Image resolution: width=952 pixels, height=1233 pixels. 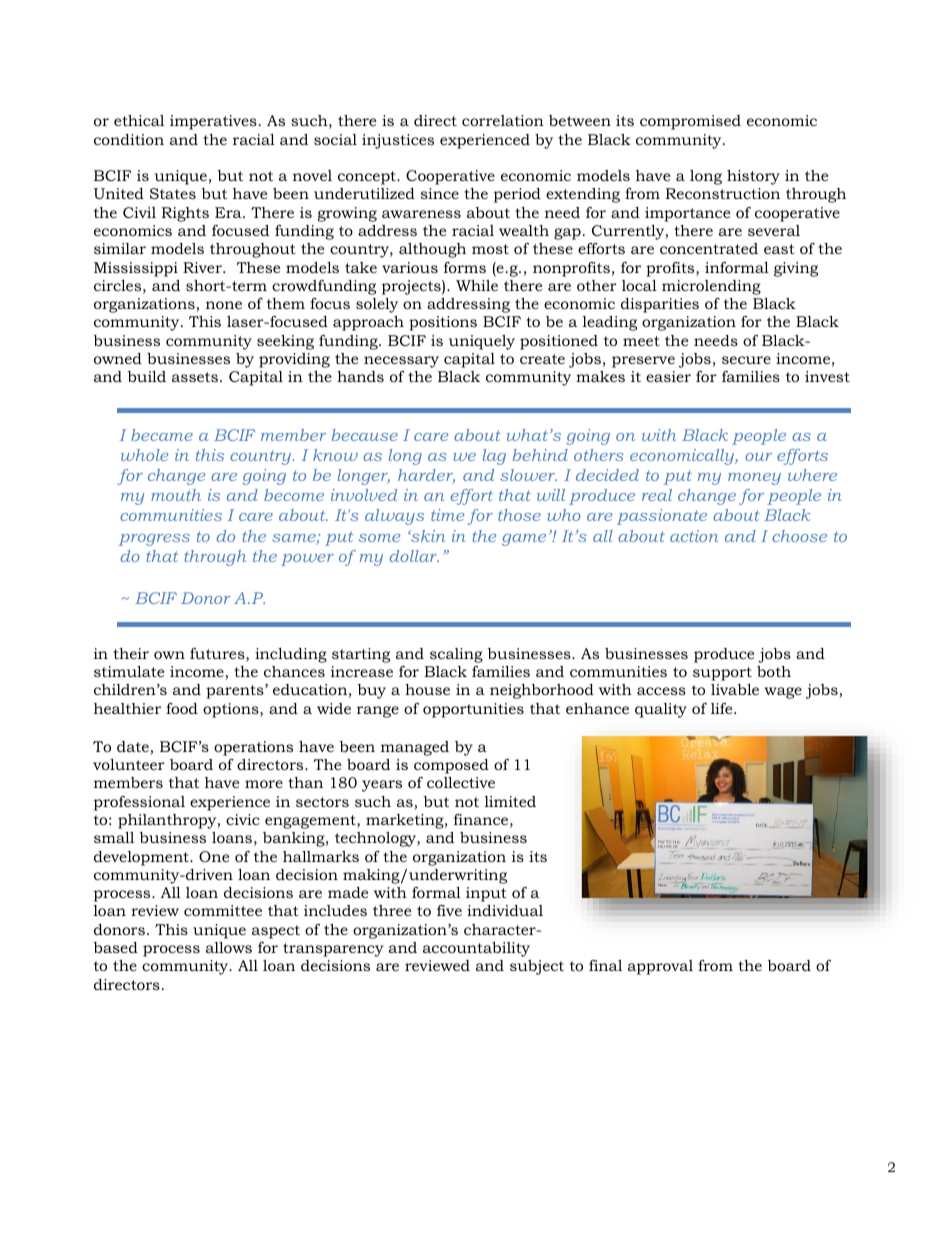 I want to click on history, so click(x=753, y=177).
